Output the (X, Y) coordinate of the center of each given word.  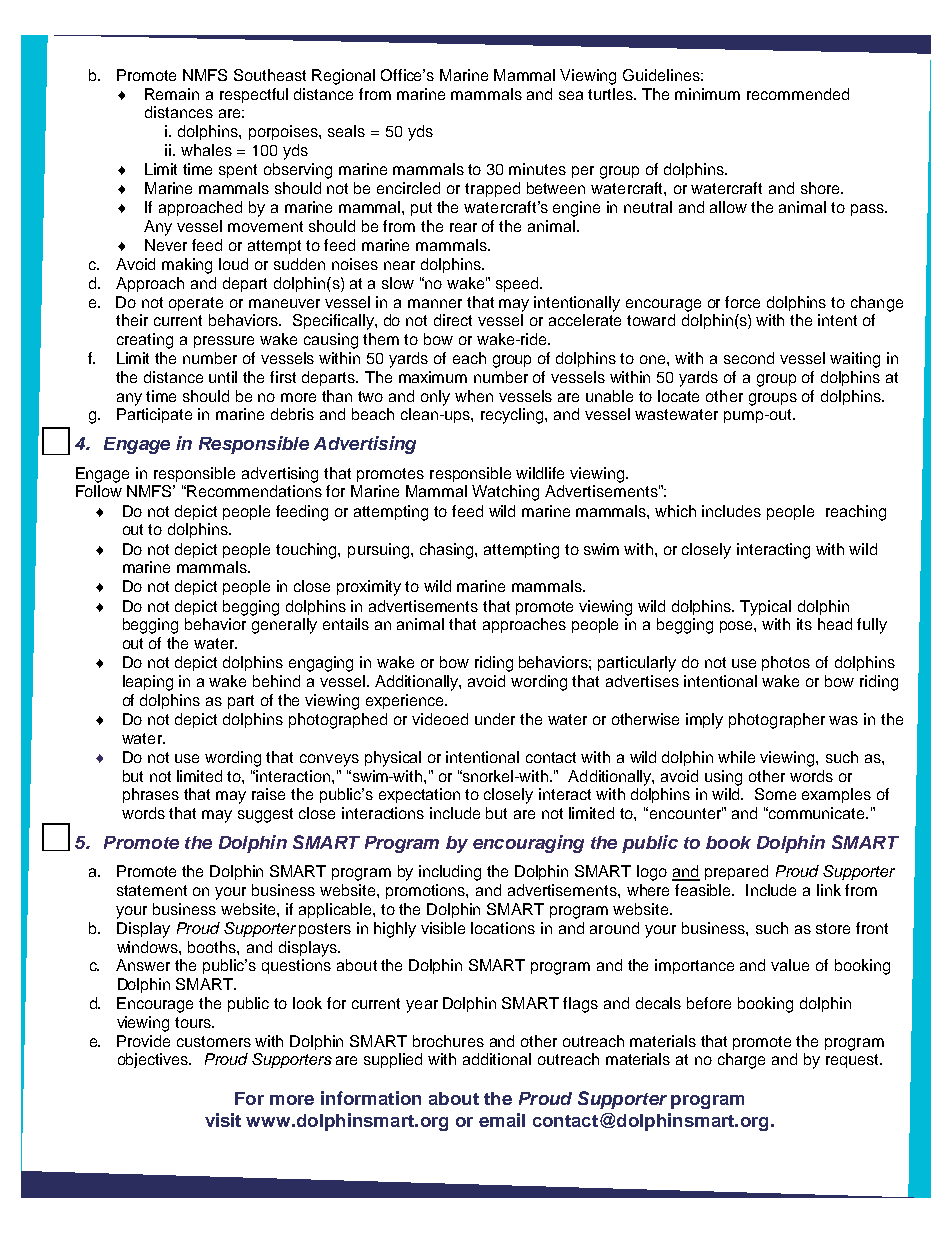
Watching (505, 493)
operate (196, 304)
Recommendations (254, 491)
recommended (798, 94)
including (450, 873)
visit (223, 1120)
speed (518, 284)
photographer (777, 721)
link (829, 890)
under (495, 719)
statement (152, 890)
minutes (537, 169)
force (742, 302)
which (675, 511)
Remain (172, 94)
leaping (148, 683)
